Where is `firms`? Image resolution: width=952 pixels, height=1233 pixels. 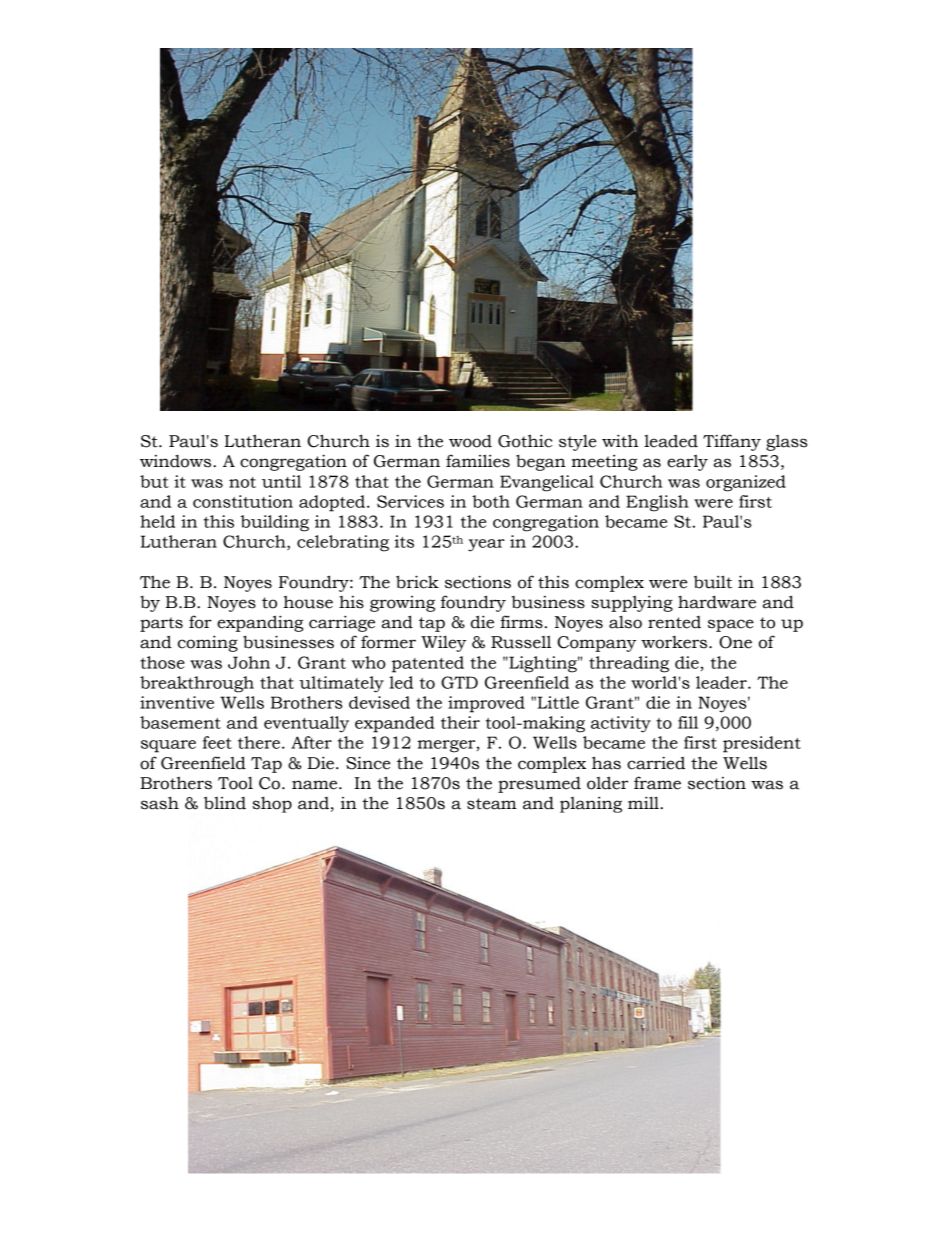 firms is located at coordinates (521, 622).
